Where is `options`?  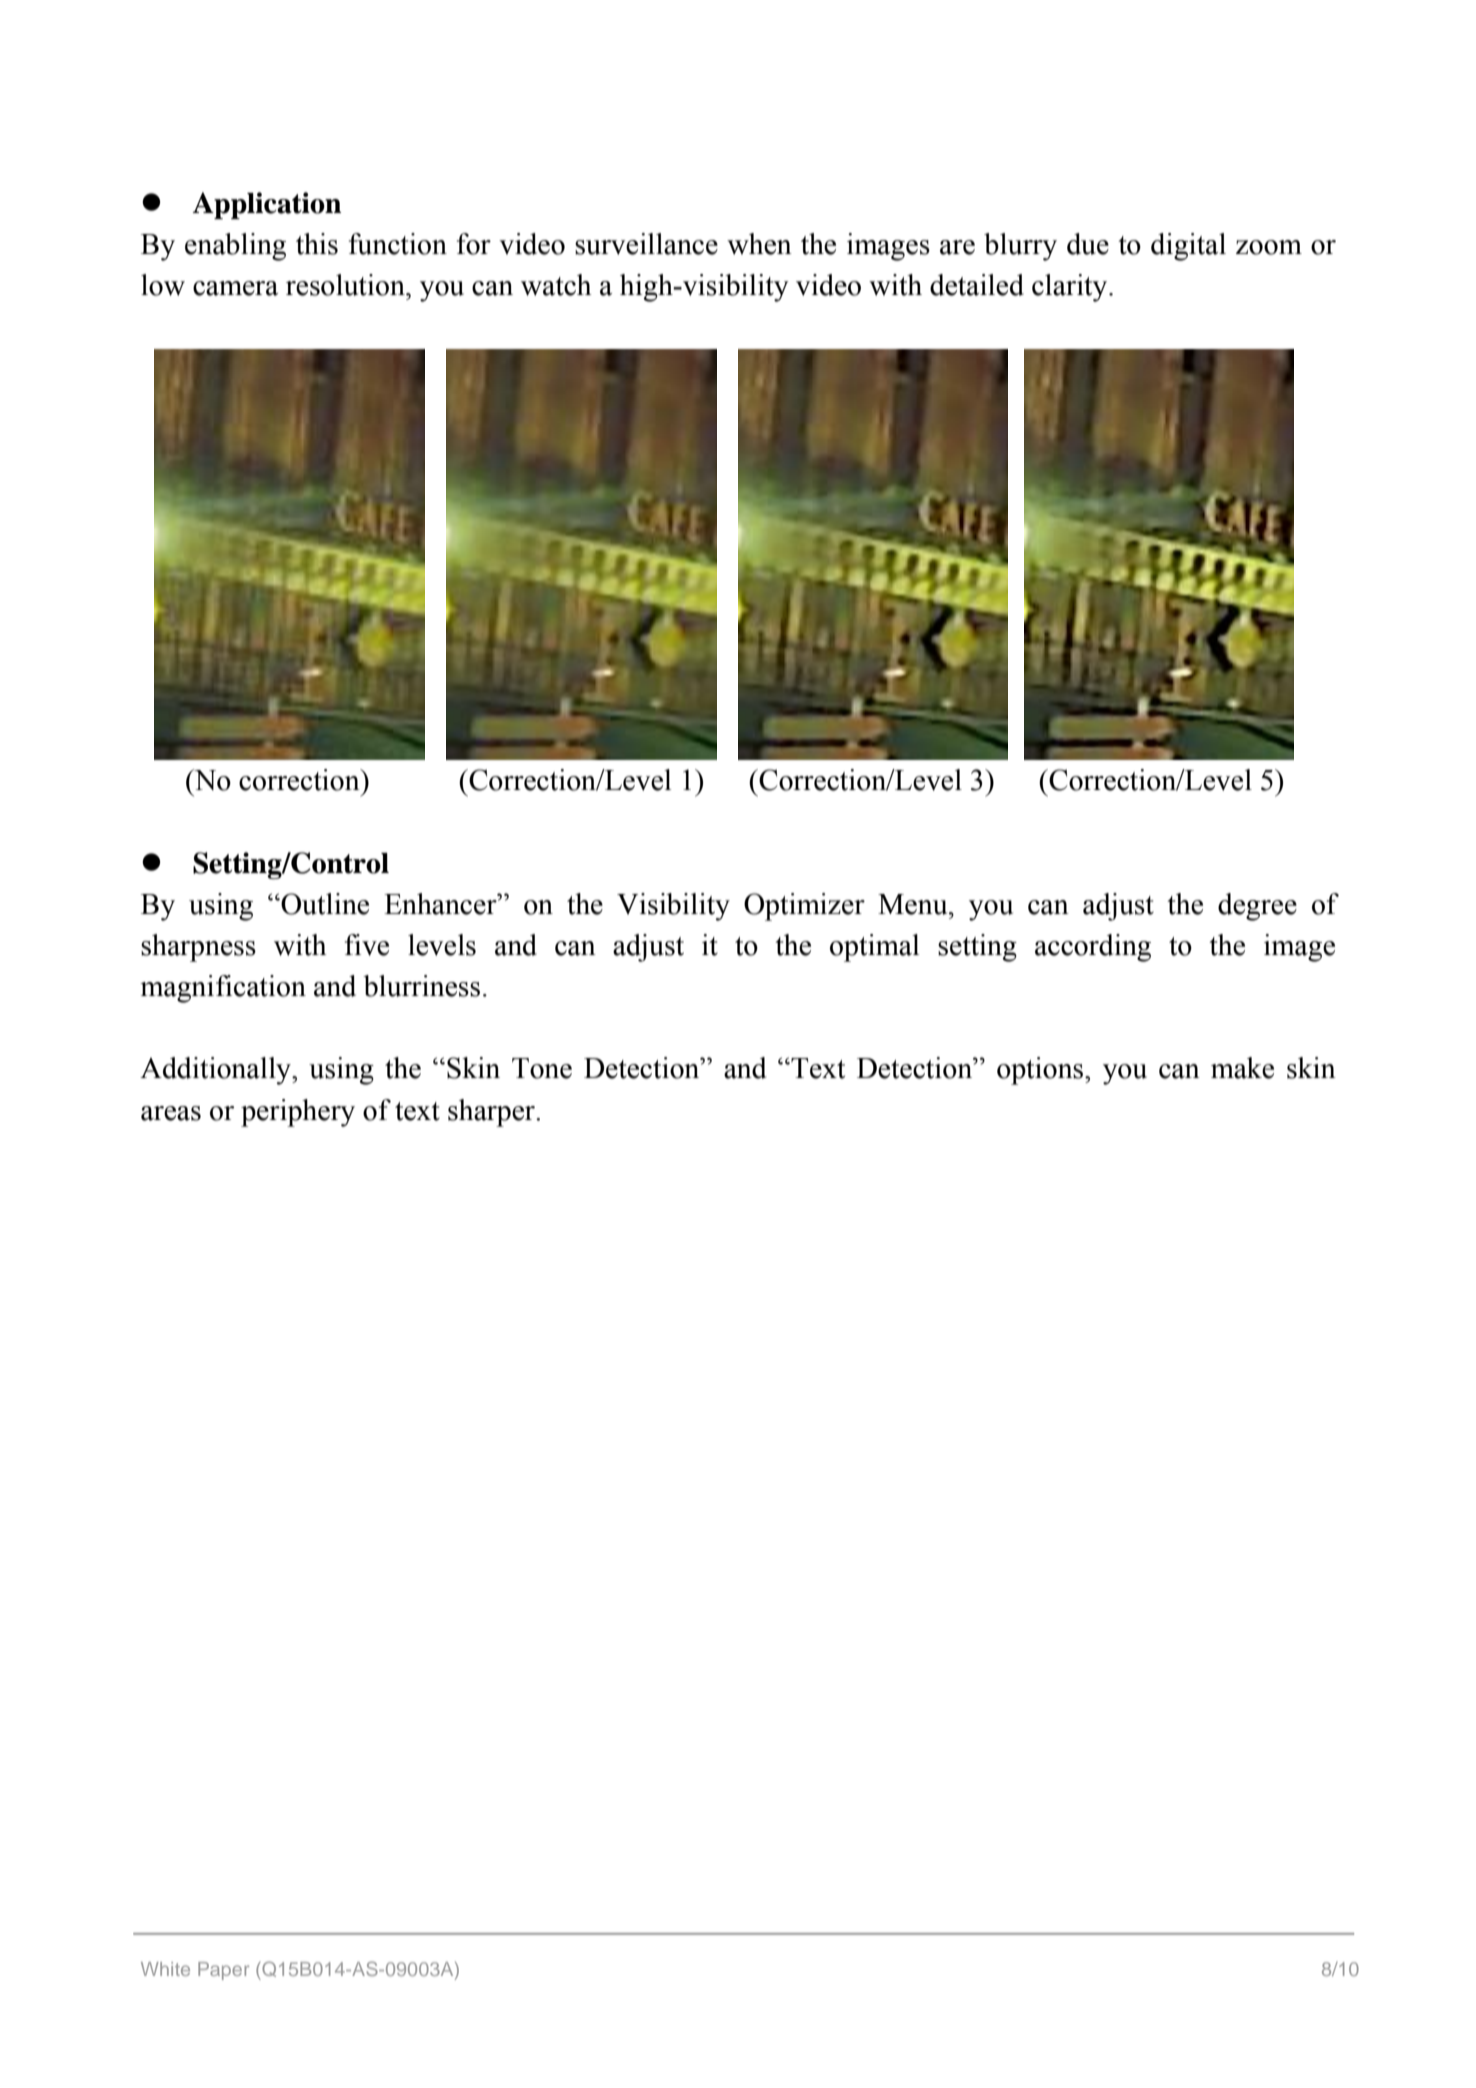
options is located at coordinates (1041, 1071).
